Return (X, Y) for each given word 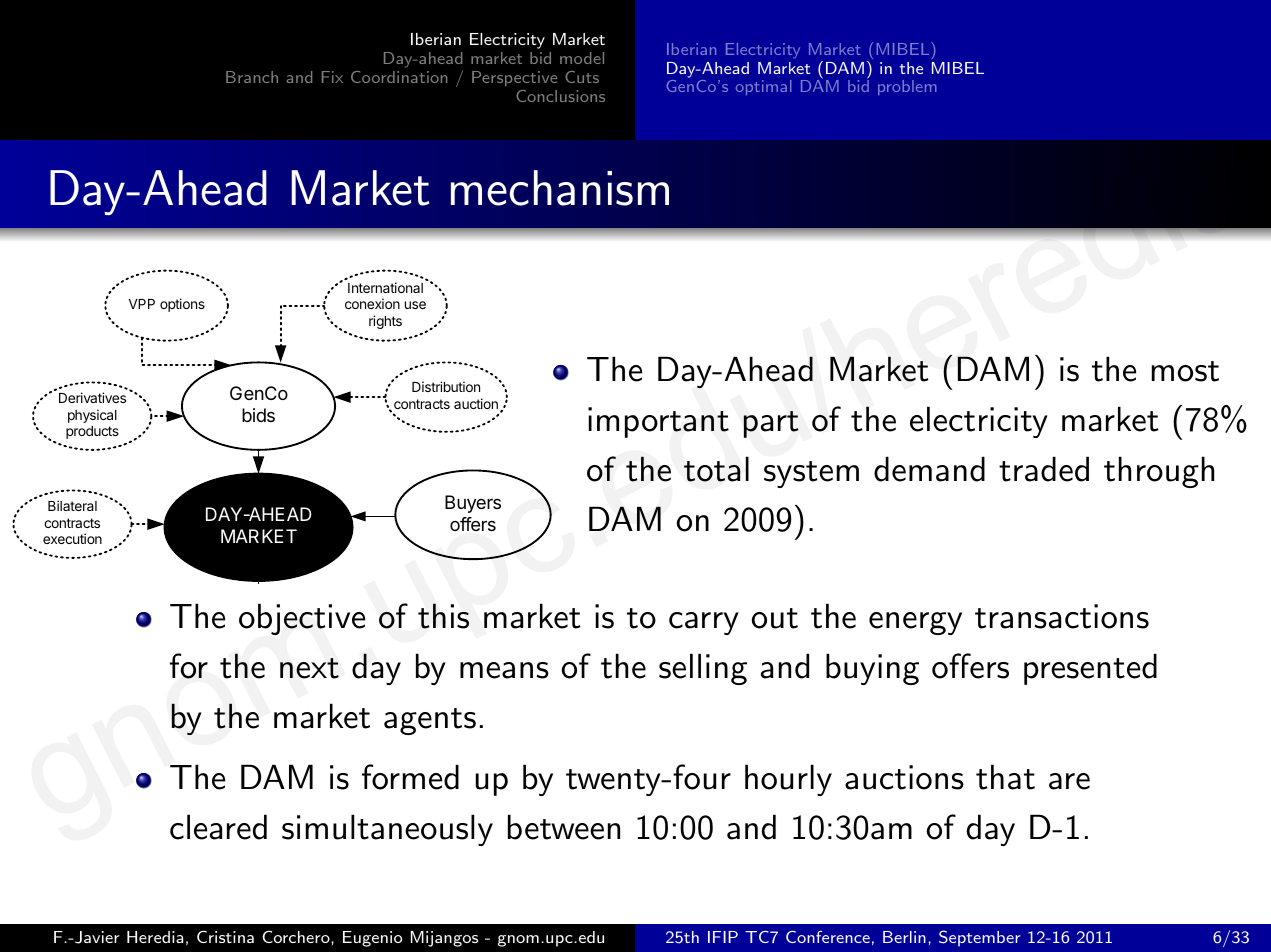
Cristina (225, 936)
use (415, 305)
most (1185, 371)
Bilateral (72, 505)
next (309, 668)
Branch (252, 77)
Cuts (582, 77)
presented (1090, 669)
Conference (828, 936)
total (716, 469)
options (182, 305)
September (980, 938)
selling (703, 669)
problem (907, 87)
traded (1044, 469)
